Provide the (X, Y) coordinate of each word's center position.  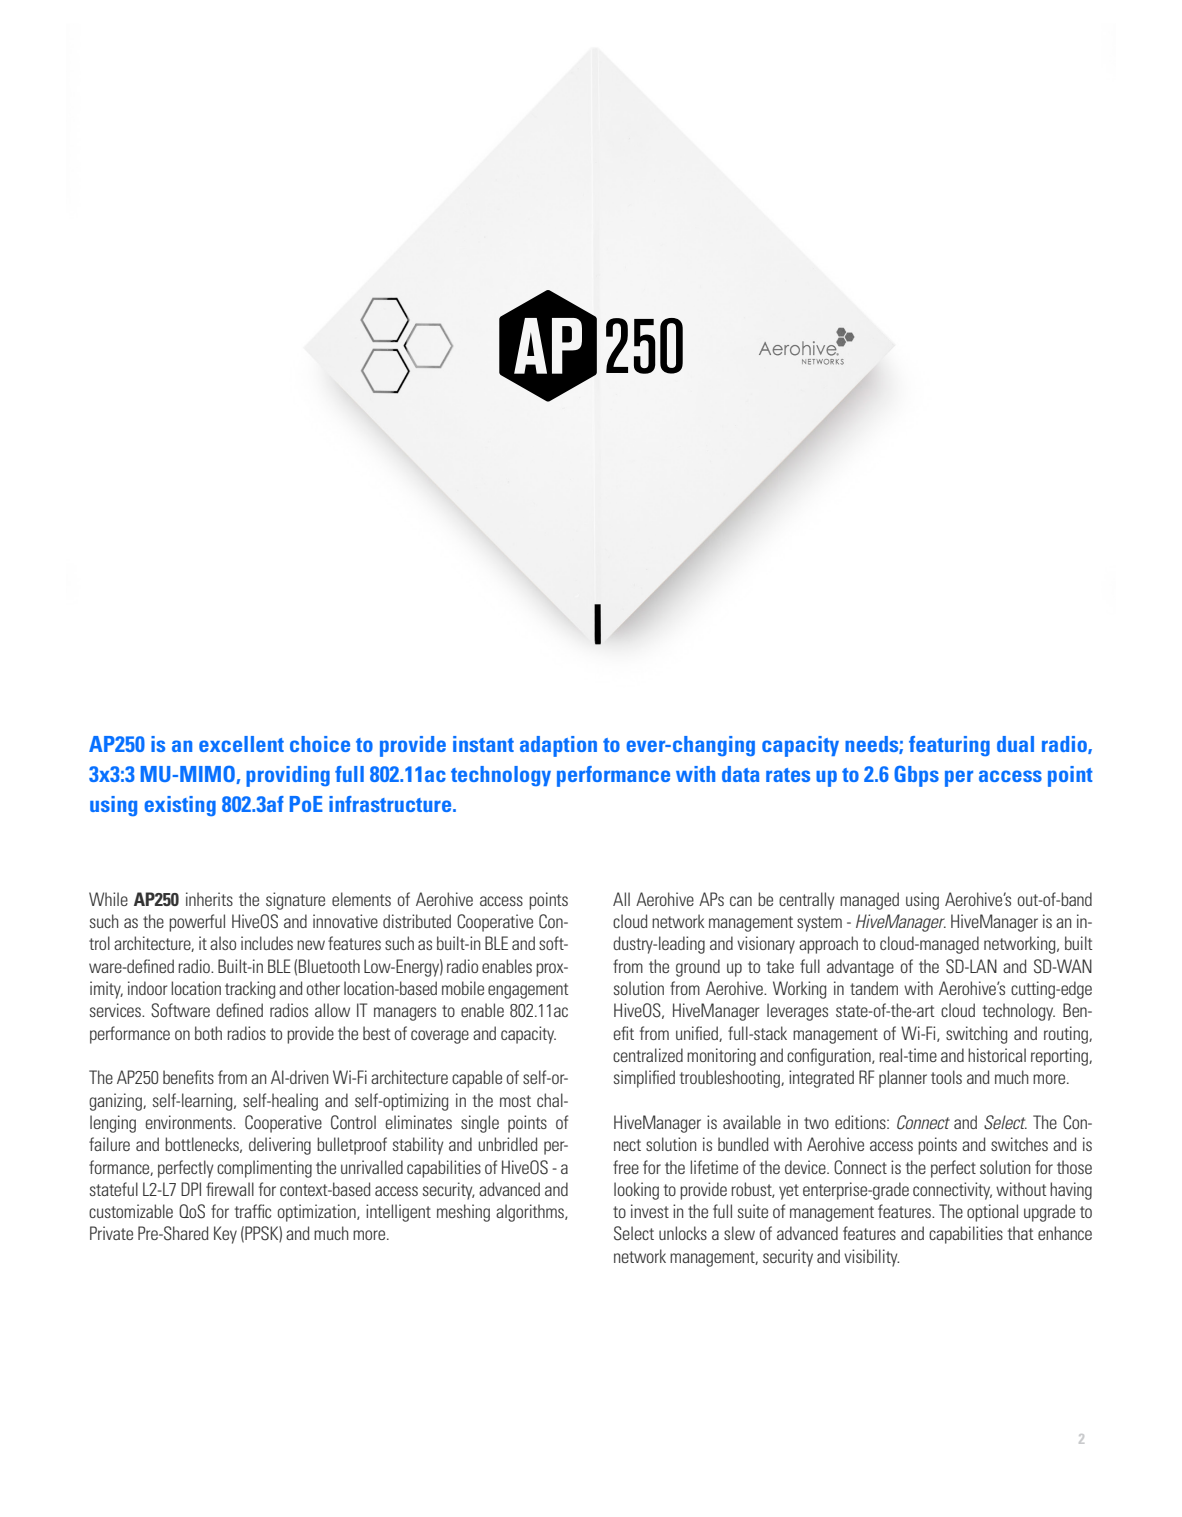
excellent (241, 744)
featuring (949, 746)
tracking (250, 990)
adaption (558, 746)
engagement (528, 991)
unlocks (683, 1233)
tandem (874, 988)
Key (225, 1235)
